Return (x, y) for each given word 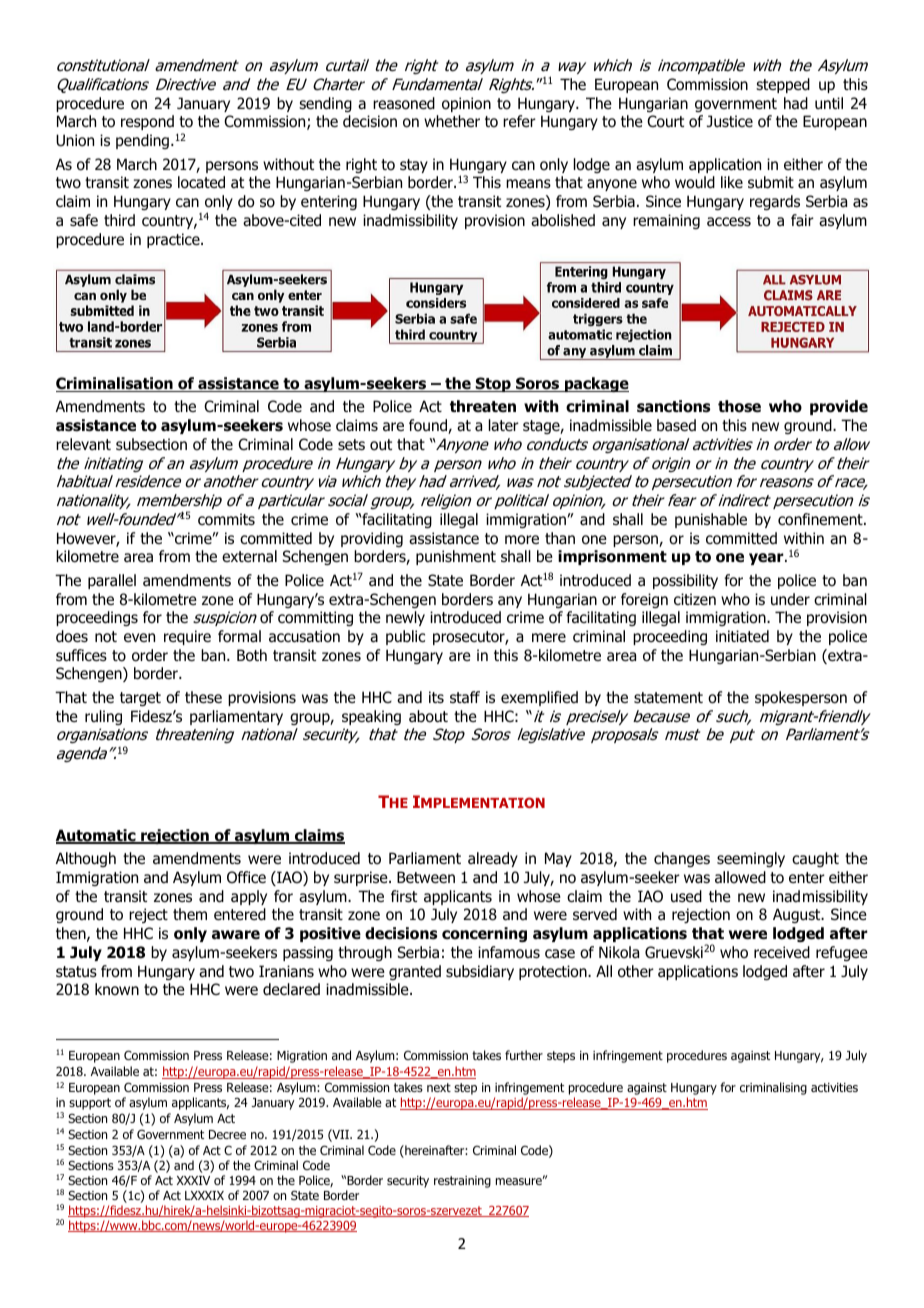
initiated (742, 636)
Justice (730, 121)
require (187, 637)
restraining (462, 1182)
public (405, 637)
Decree (227, 1134)
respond (147, 122)
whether (452, 121)
